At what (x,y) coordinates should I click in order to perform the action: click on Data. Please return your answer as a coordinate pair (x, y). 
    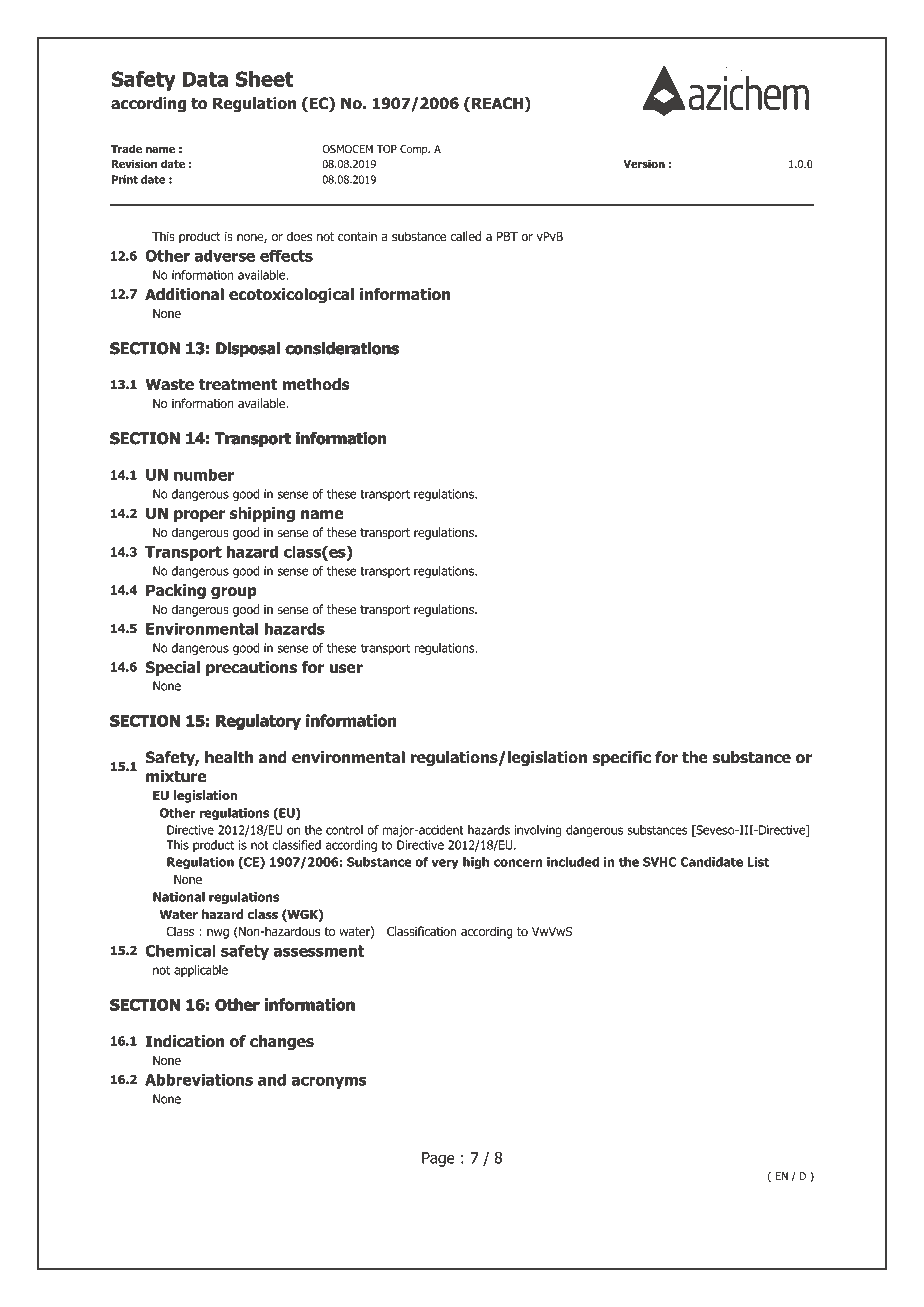
    Looking at the image, I should click on (205, 79).
